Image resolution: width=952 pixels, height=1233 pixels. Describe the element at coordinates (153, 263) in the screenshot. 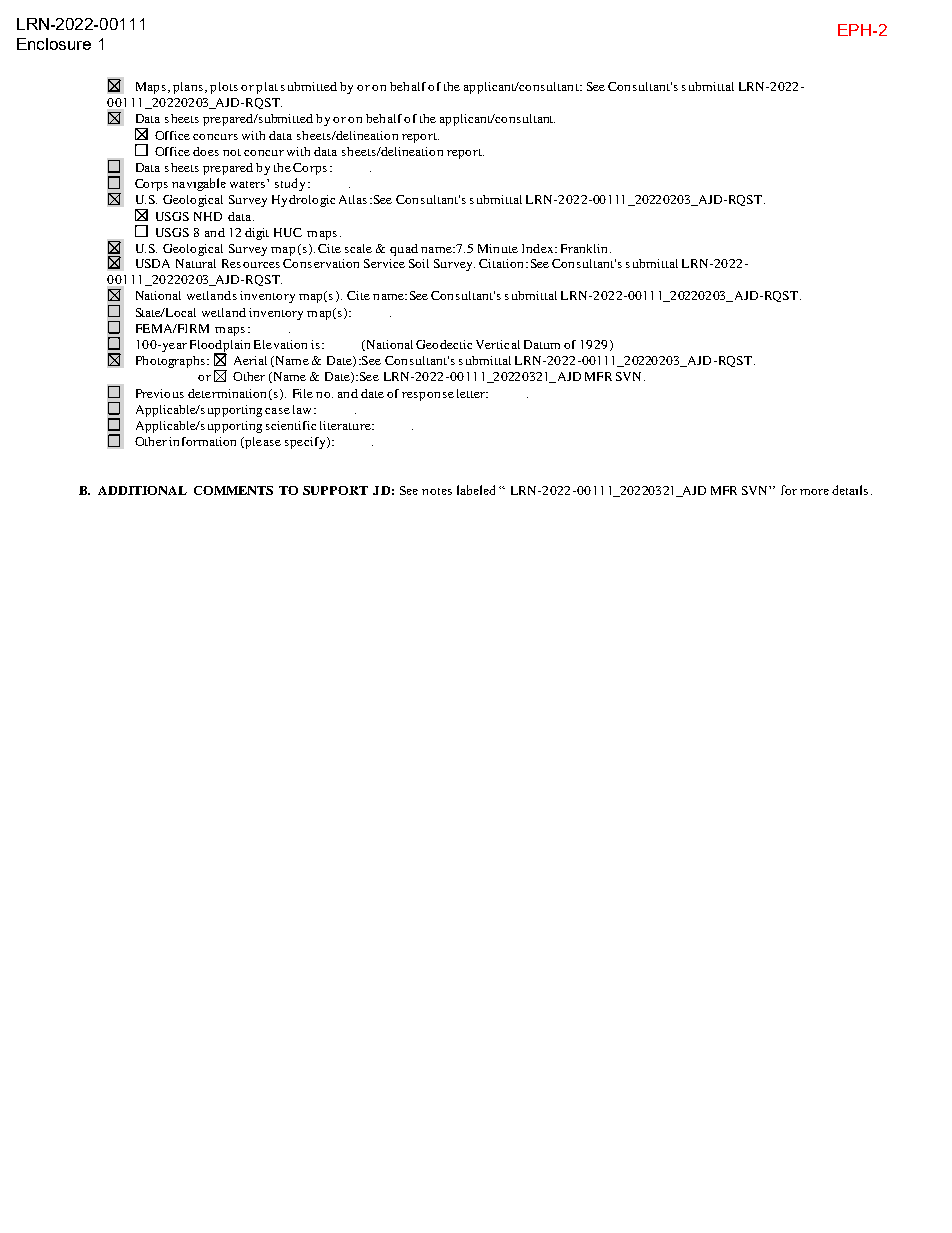

I see `USDA` at that location.
